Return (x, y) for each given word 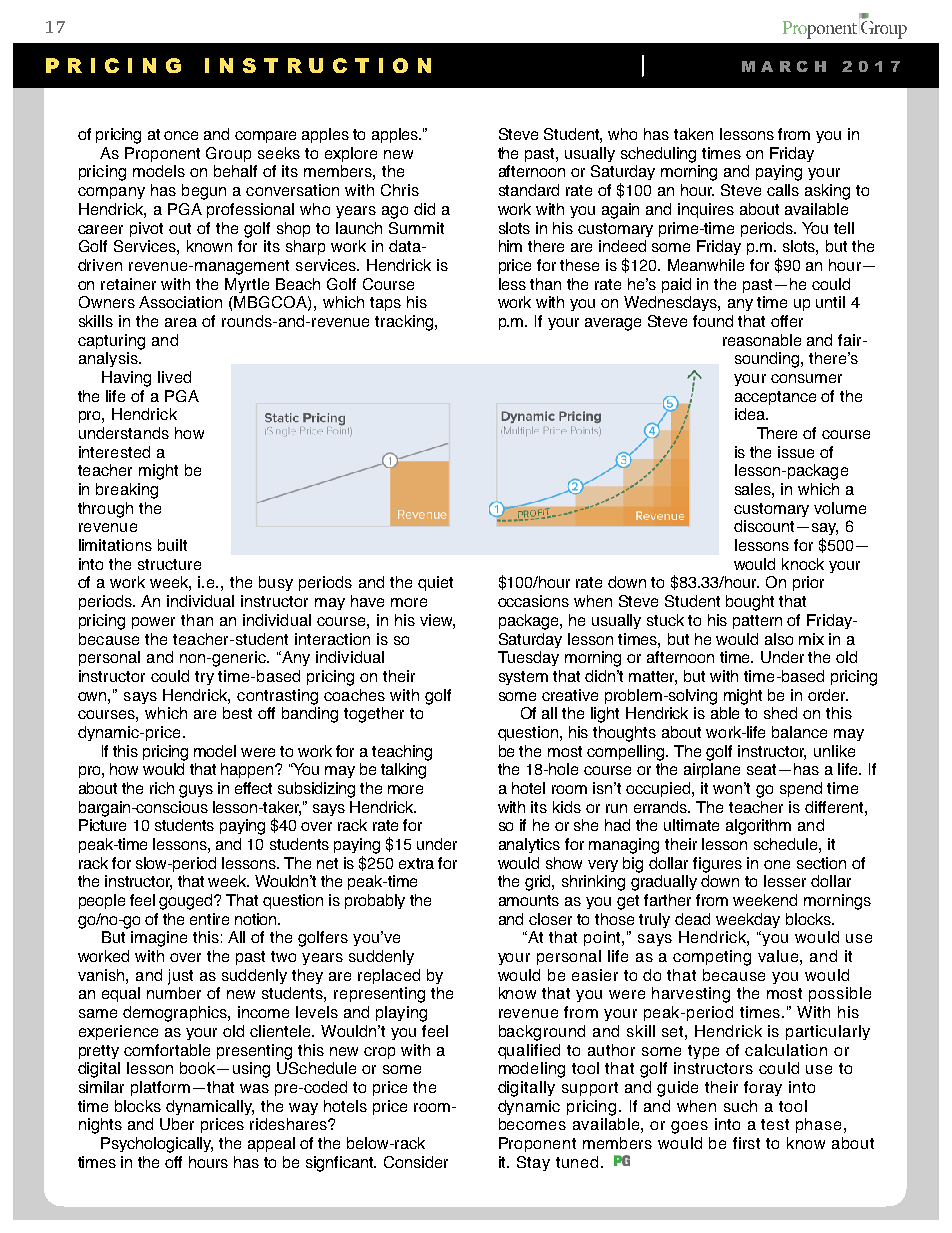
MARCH (784, 66)
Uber (177, 1124)
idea (751, 414)
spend (801, 789)
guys (196, 791)
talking (403, 771)
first (746, 1143)
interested (114, 452)
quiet (435, 583)
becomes (532, 1124)
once (181, 135)
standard (529, 190)
